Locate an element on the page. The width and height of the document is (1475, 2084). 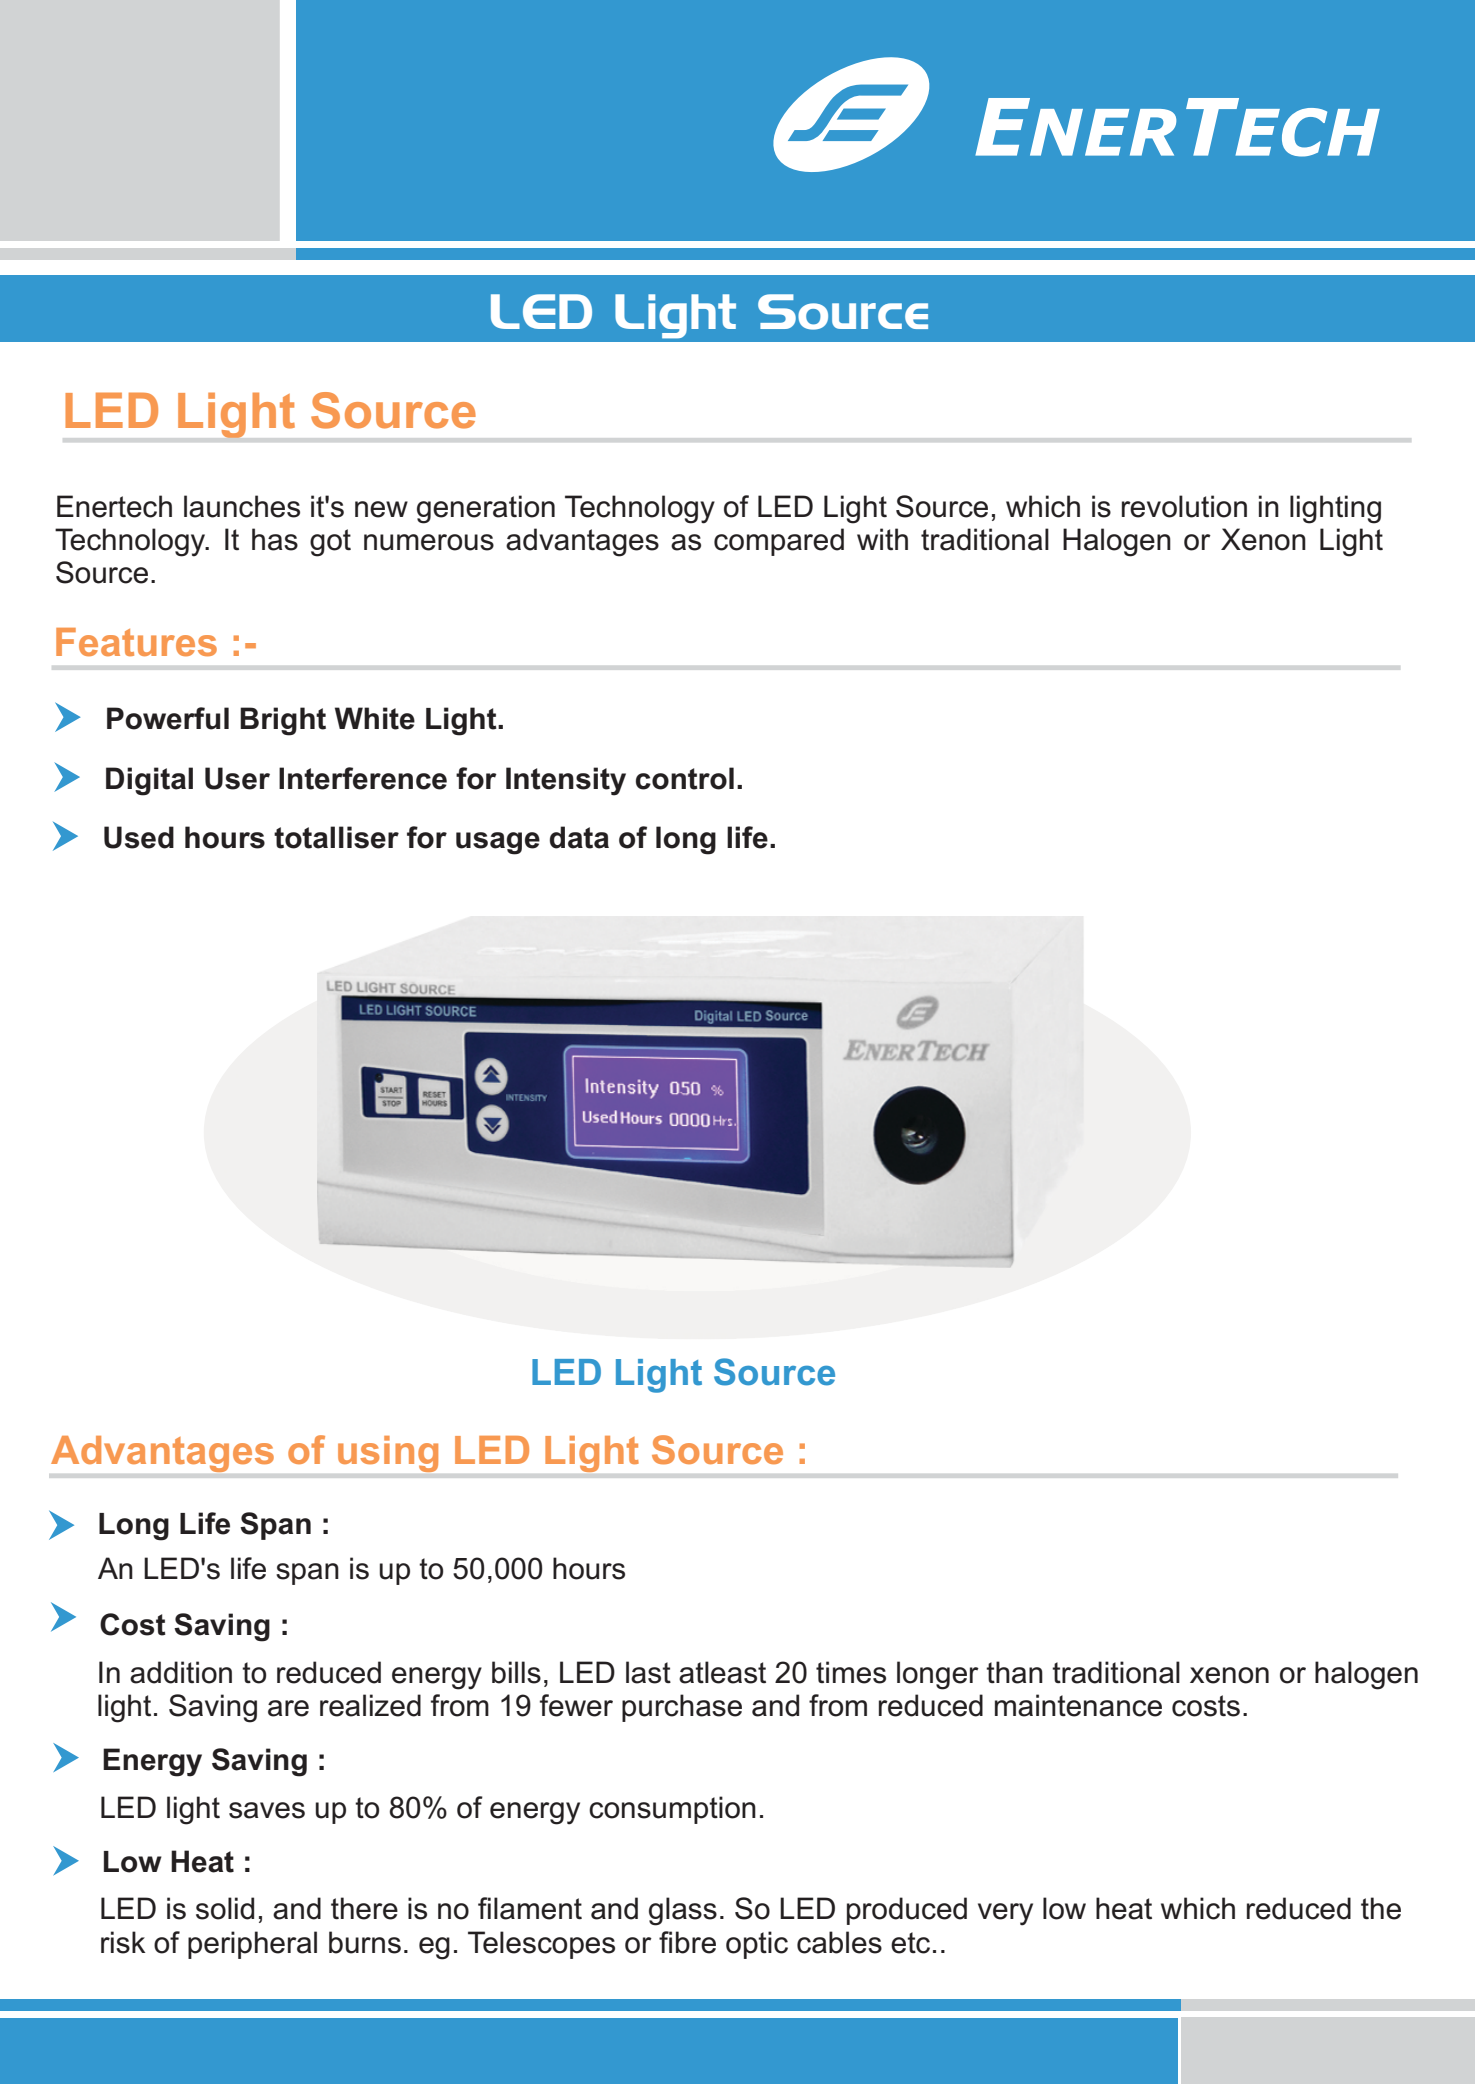
revolution is located at coordinates (1184, 506).
